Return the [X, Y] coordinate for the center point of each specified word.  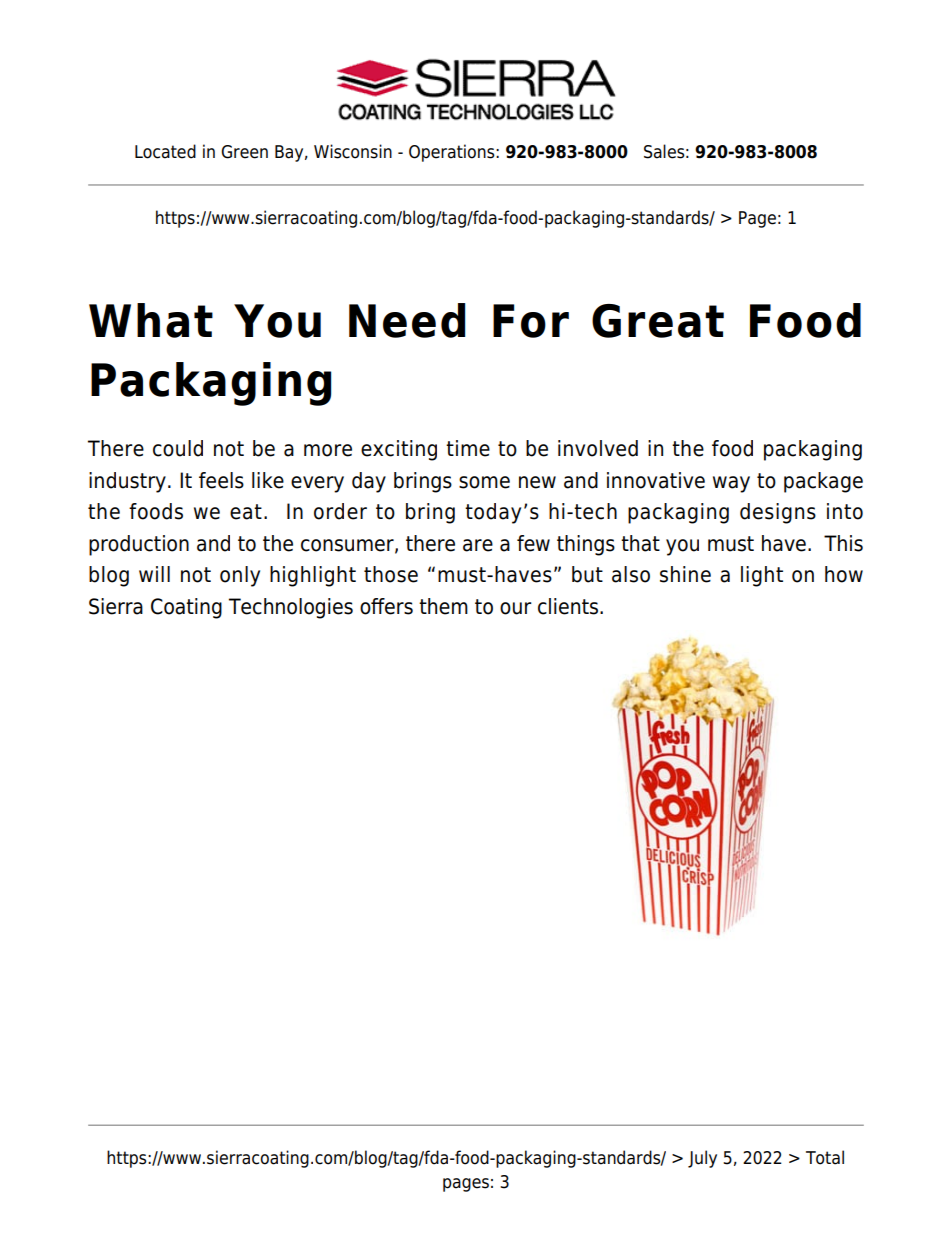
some [484, 482]
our [516, 608]
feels [221, 480]
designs [778, 513]
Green [244, 152]
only [240, 576]
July [702, 1159]
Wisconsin [353, 151]
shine [685, 574]
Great [658, 321]
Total [825, 1157]
